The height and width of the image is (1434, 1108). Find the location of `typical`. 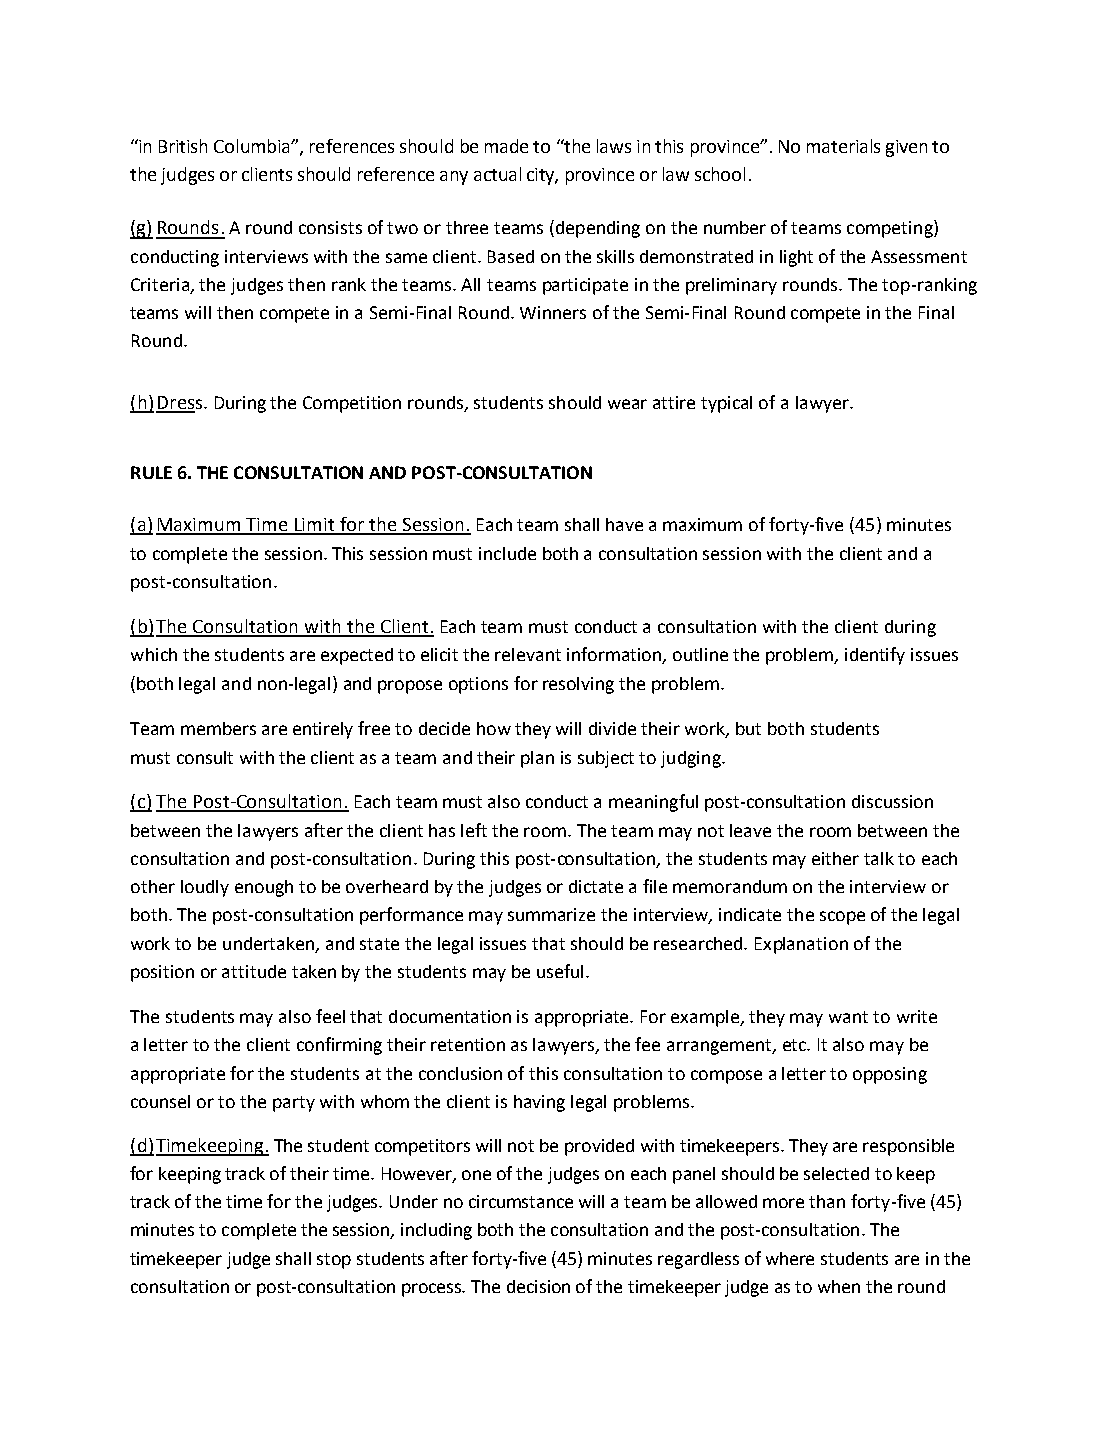

typical is located at coordinates (726, 404).
